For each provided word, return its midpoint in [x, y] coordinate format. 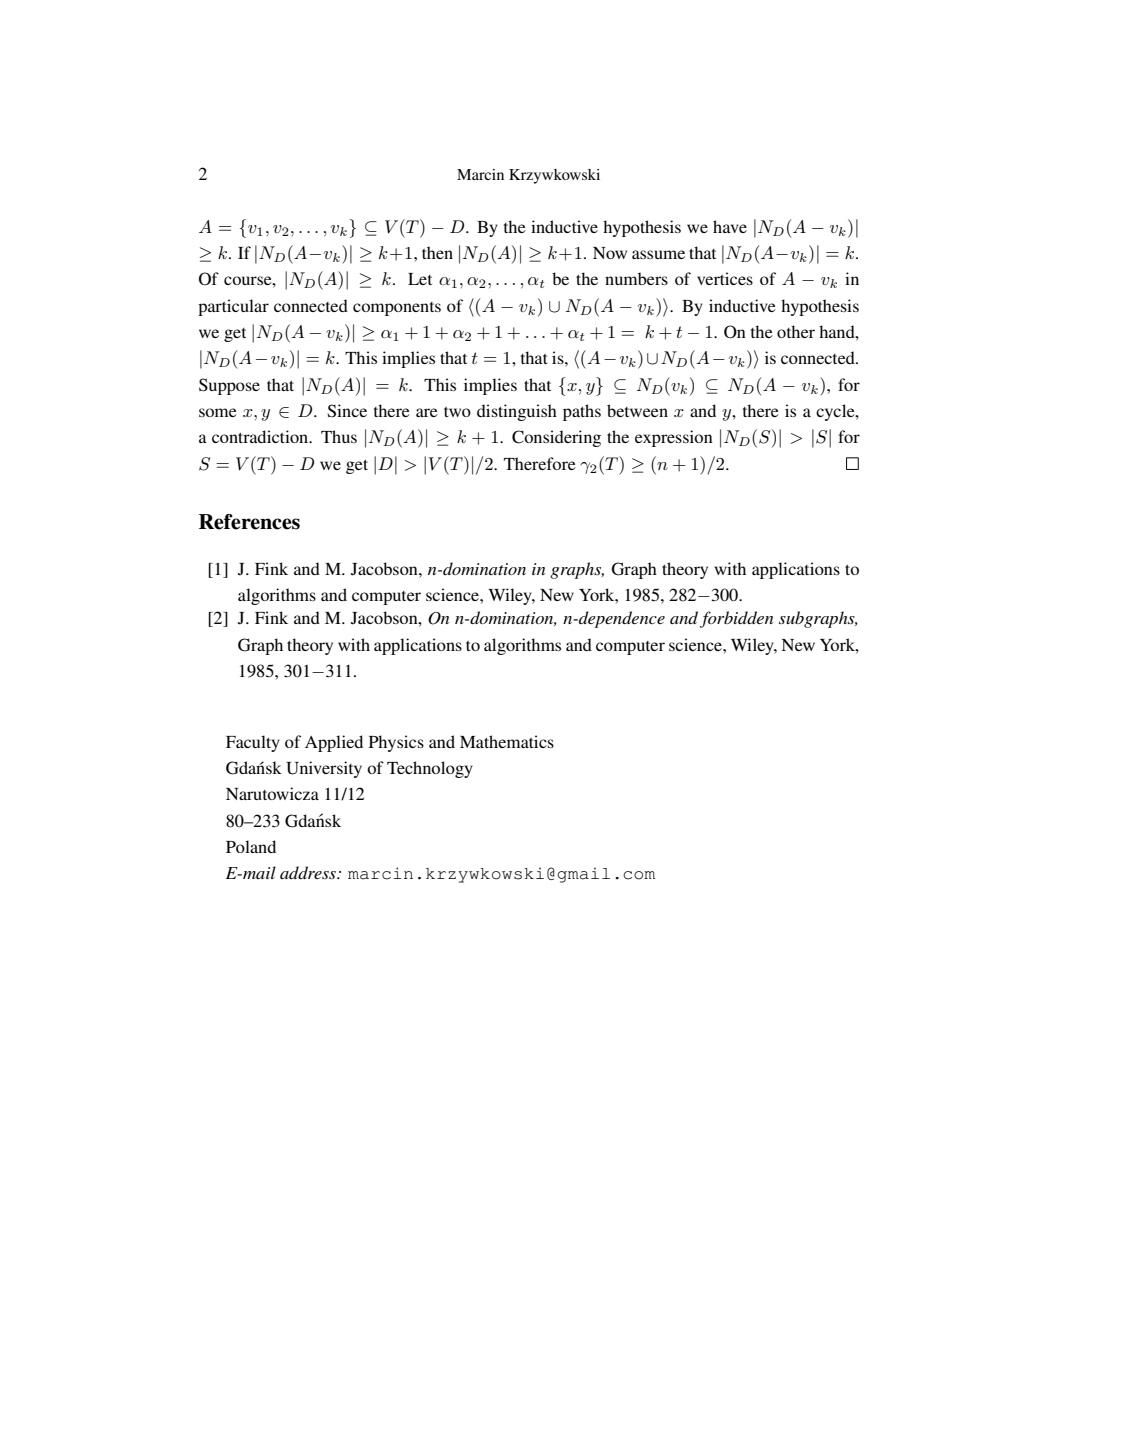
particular [233, 307]
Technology [430, 769]
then [437, 252]
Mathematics [507, 741]
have [730, 226]
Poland [251, 846]
